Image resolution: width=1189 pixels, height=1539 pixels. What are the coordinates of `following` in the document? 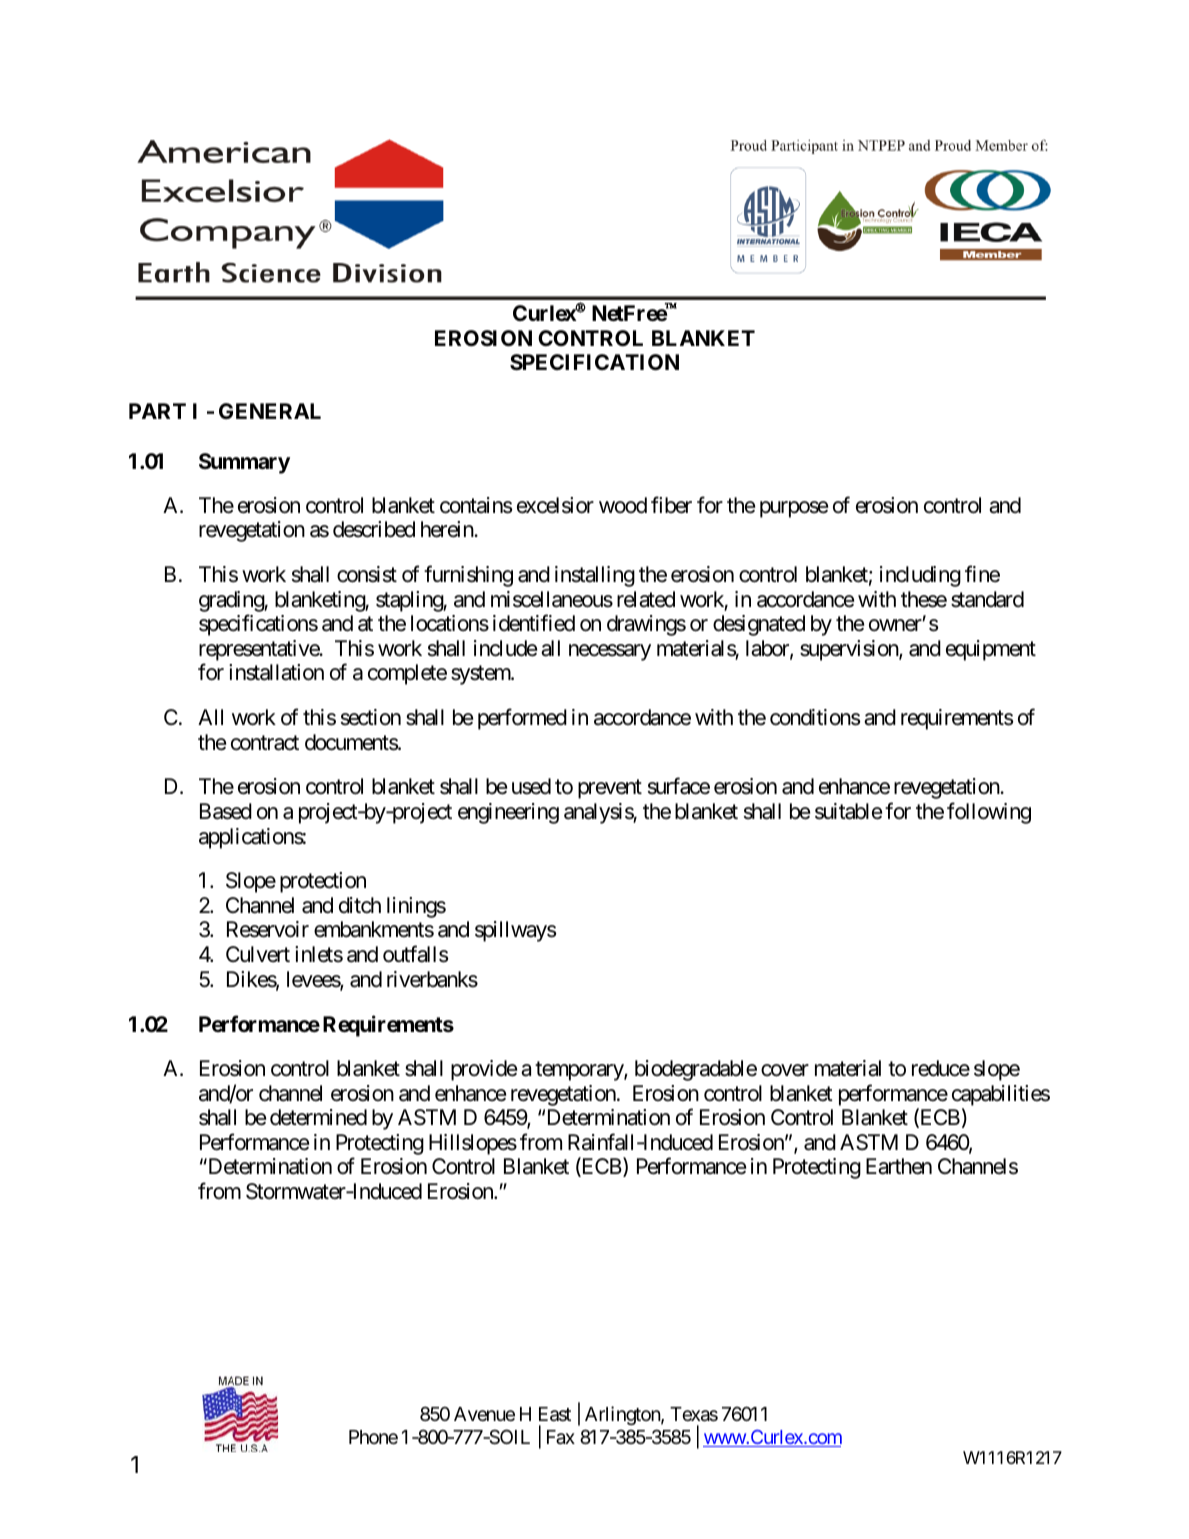 It's located at (989, 813).
